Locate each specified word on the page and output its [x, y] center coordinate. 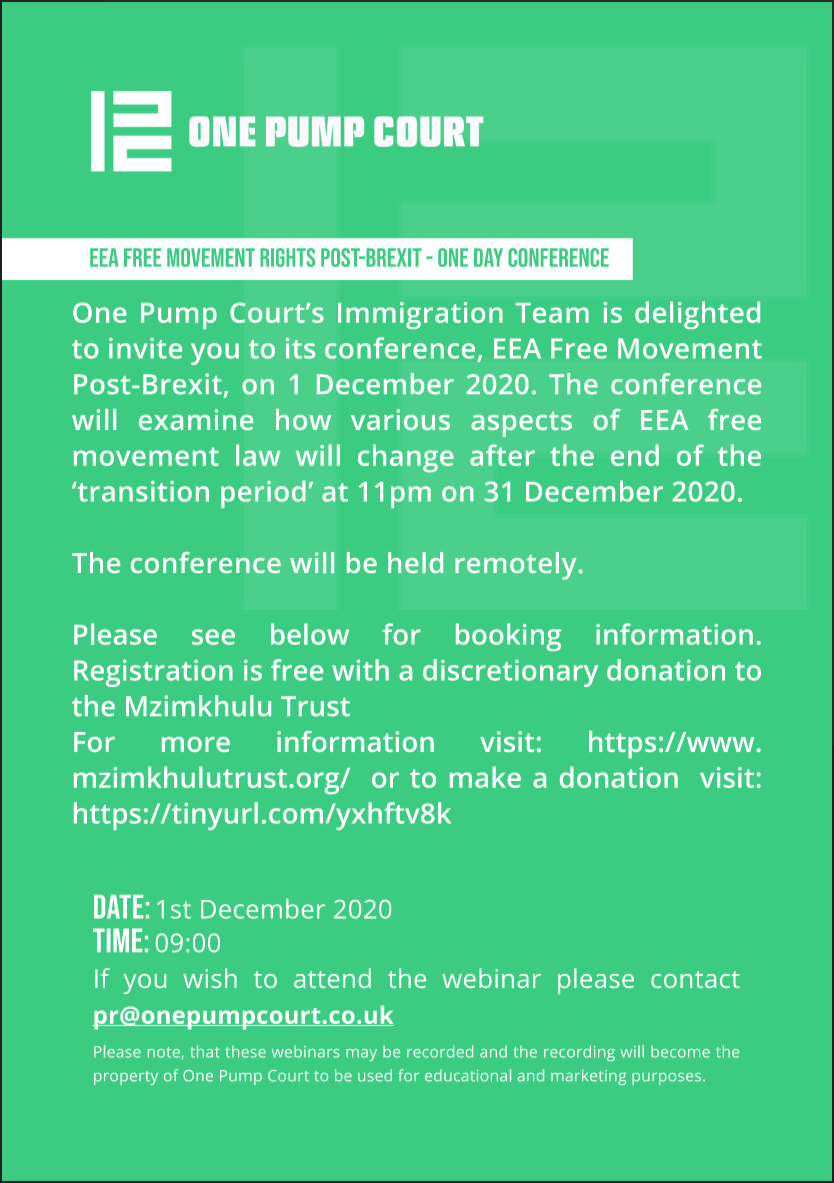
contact [695, 979]
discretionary [510, 673]
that [205, 1051]
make [485, 777]
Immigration [420, 315]
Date [118, 907]
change [406, 458]
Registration [153, 673]
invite [145, 348]
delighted [697, 315]
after [502, 455]
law [258, 455]
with [360, 670]
